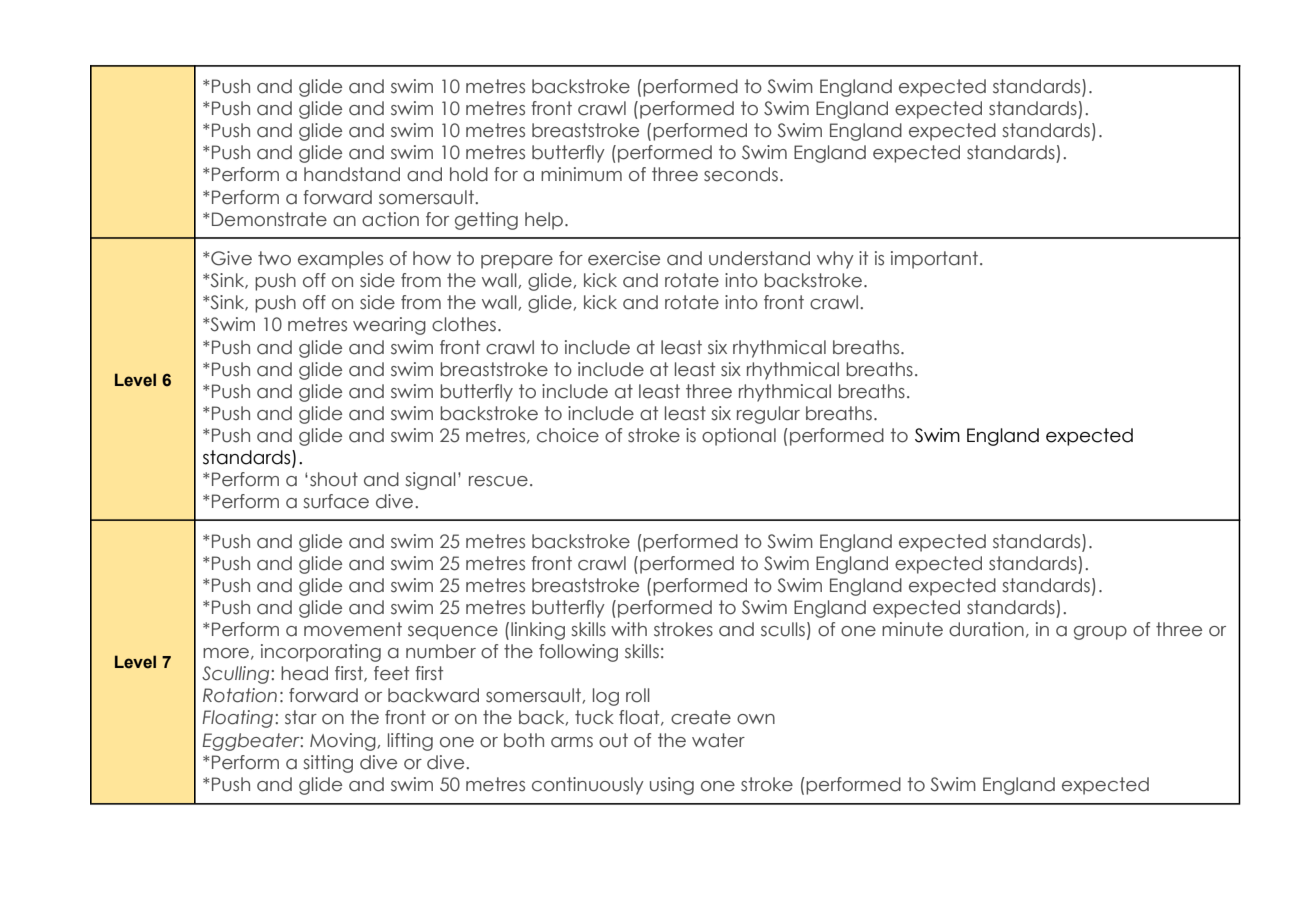  Describe the element at coordinates (741, 174) in the document. I see `seconds` at that location.
